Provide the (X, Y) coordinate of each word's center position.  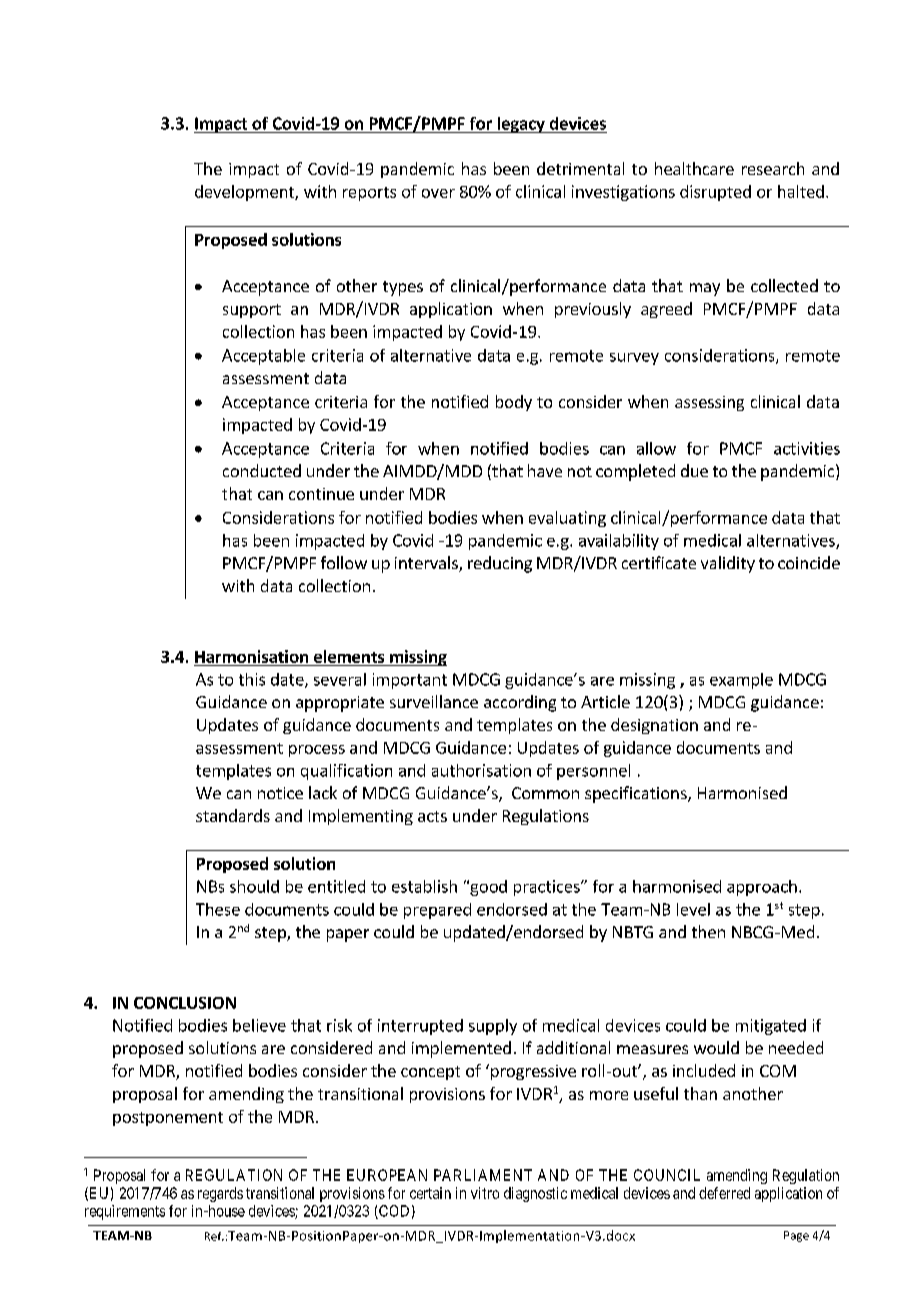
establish (424, 886)
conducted (262, 470)
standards (233, 815)
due (694, 470)
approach (762, 888)
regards (220, 1194)
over (438, 193)
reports (369, 194)
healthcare (694, 168)
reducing (500, 564)
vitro (485, 1193)
